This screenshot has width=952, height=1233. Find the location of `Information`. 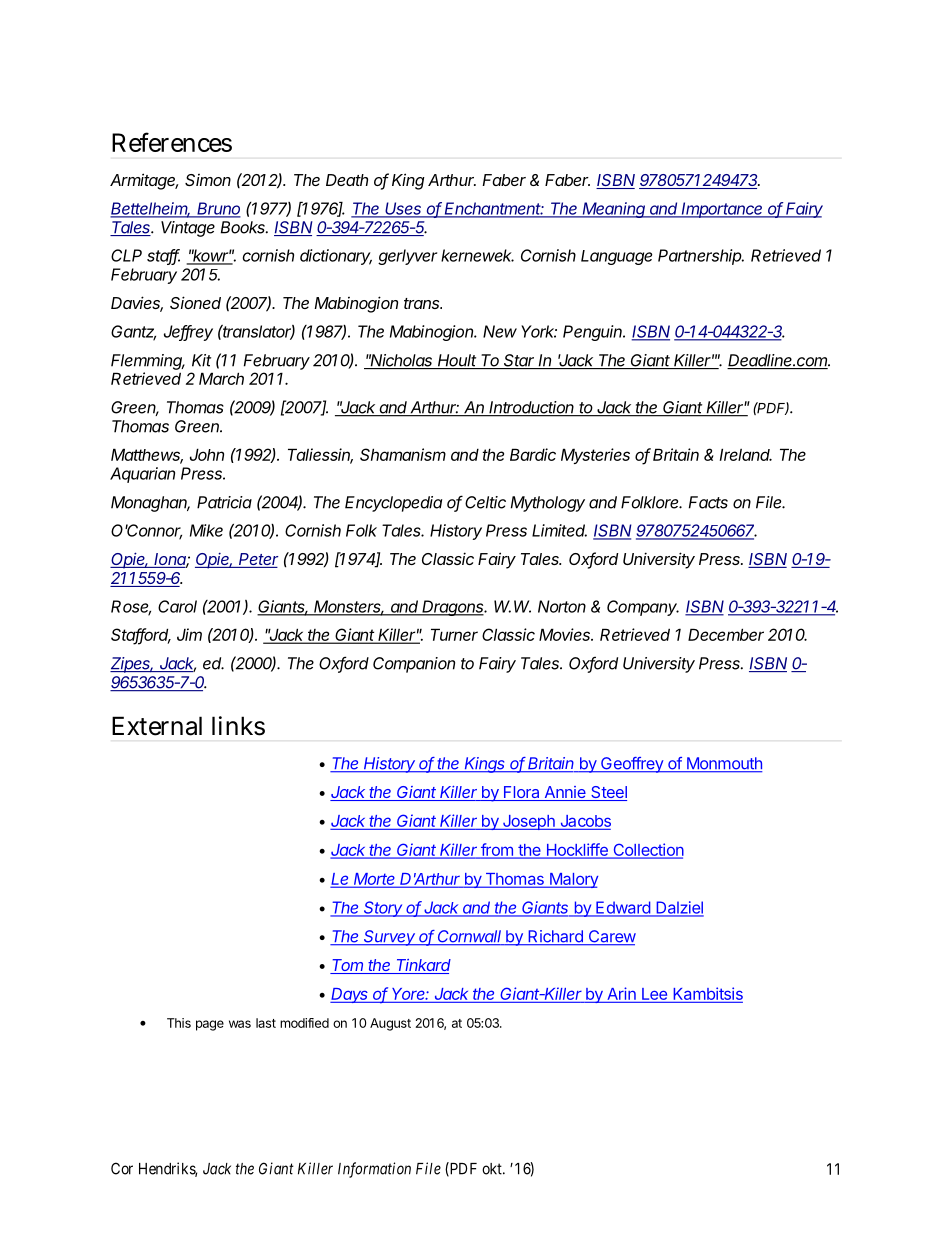

Information is located at coordinates (374, 1170).
